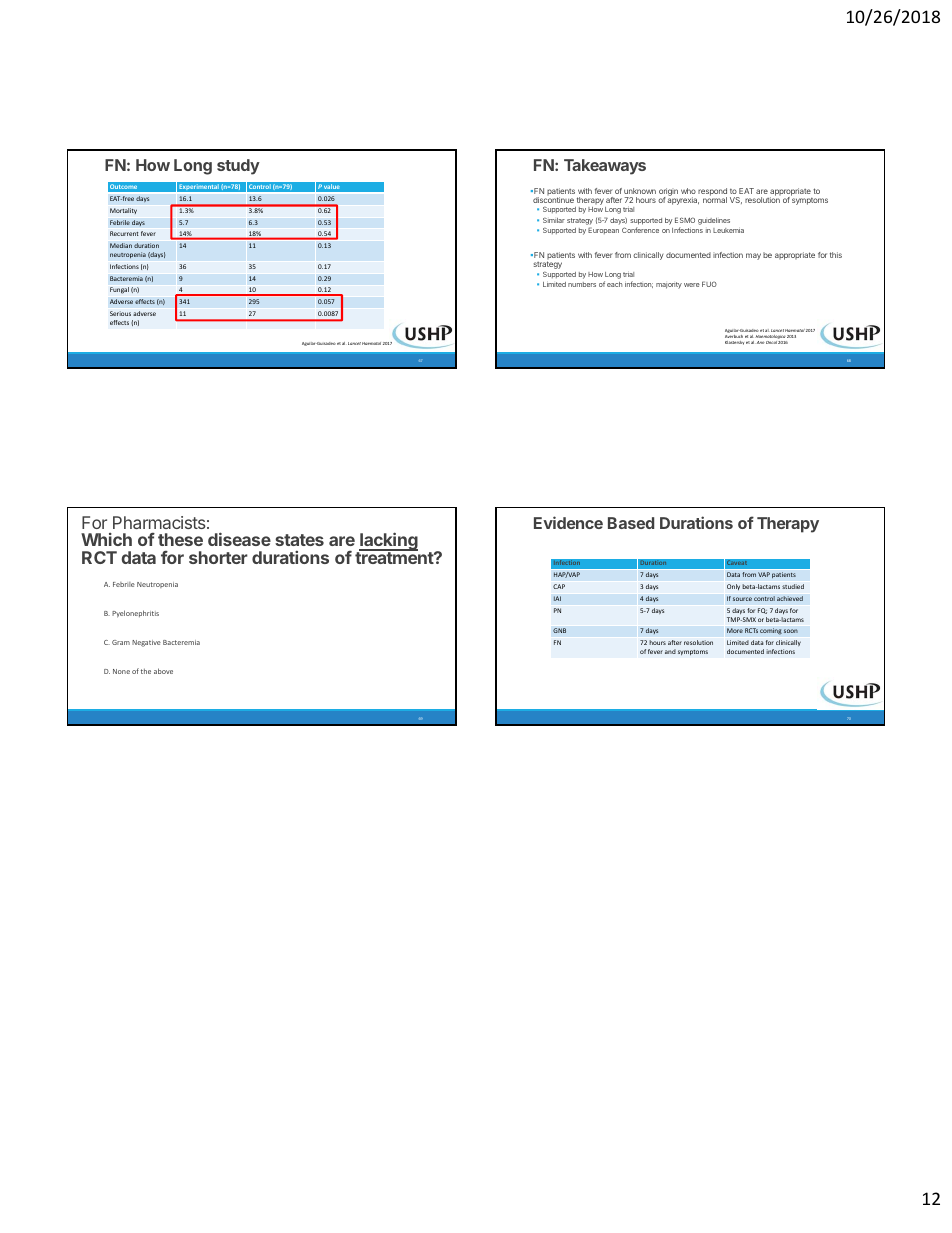 The image size is (952, 1233). Describe the element at coordinates (163, 671) in the screenshot. I see `above` at that location.
